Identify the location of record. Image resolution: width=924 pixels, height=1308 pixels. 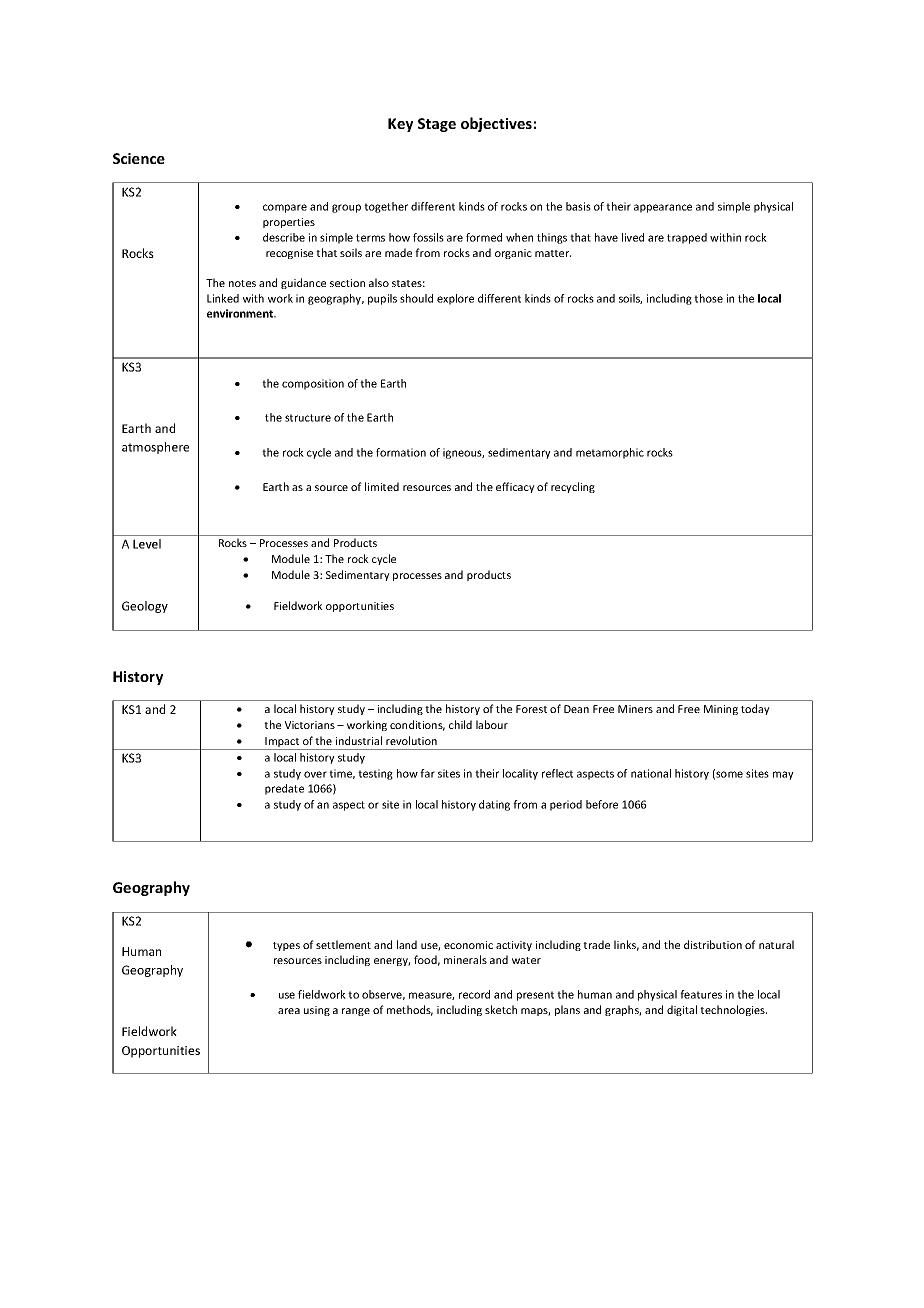
(474, 994).
